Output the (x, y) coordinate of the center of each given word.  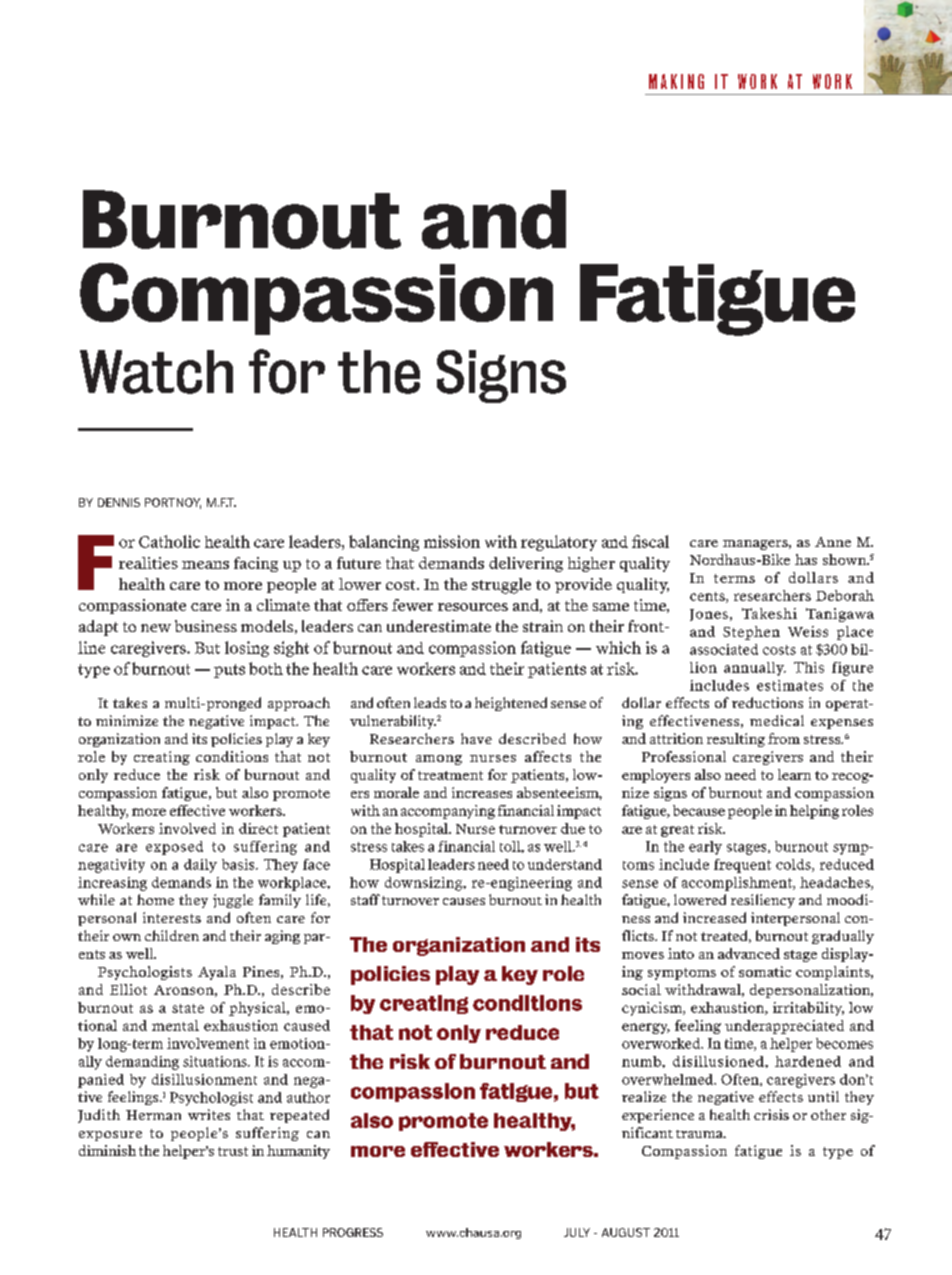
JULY (577, 1232)
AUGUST (626, 1232)
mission (452, 541)
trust (233, 1151)
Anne (833, 542)
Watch (156, 372)
